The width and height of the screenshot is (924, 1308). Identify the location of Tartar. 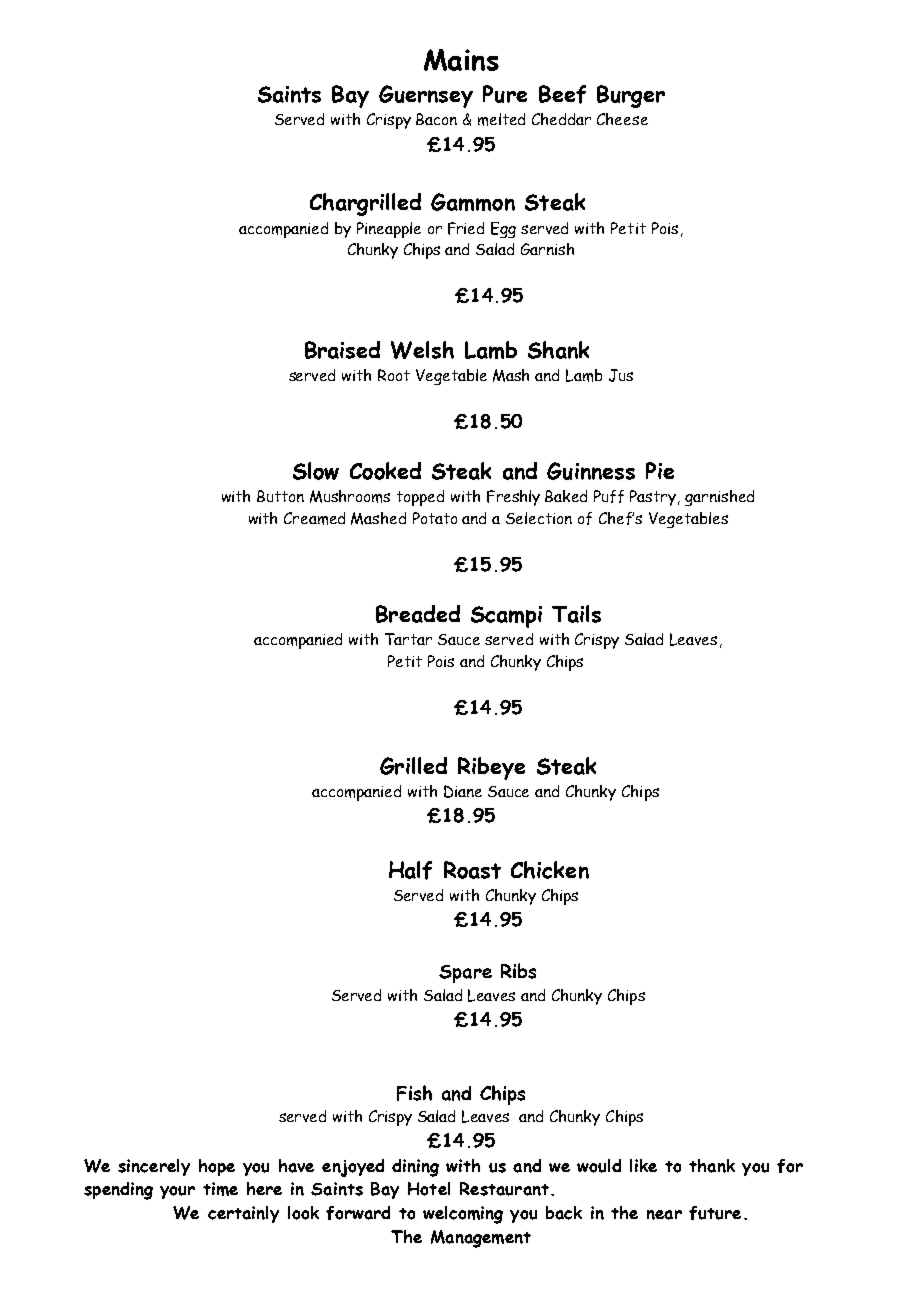
(408, 639).
